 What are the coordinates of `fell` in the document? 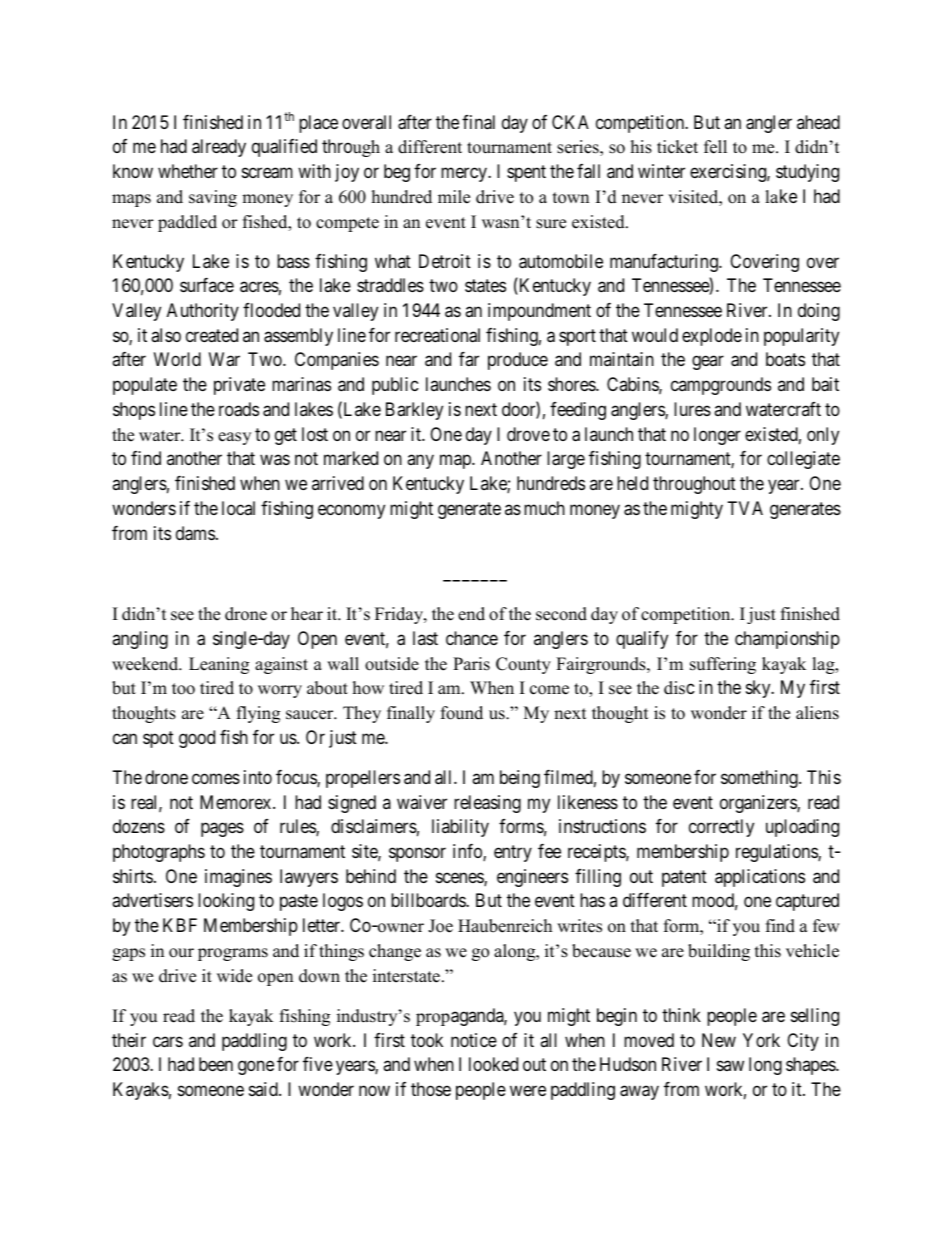 It's located at (715, 147).
